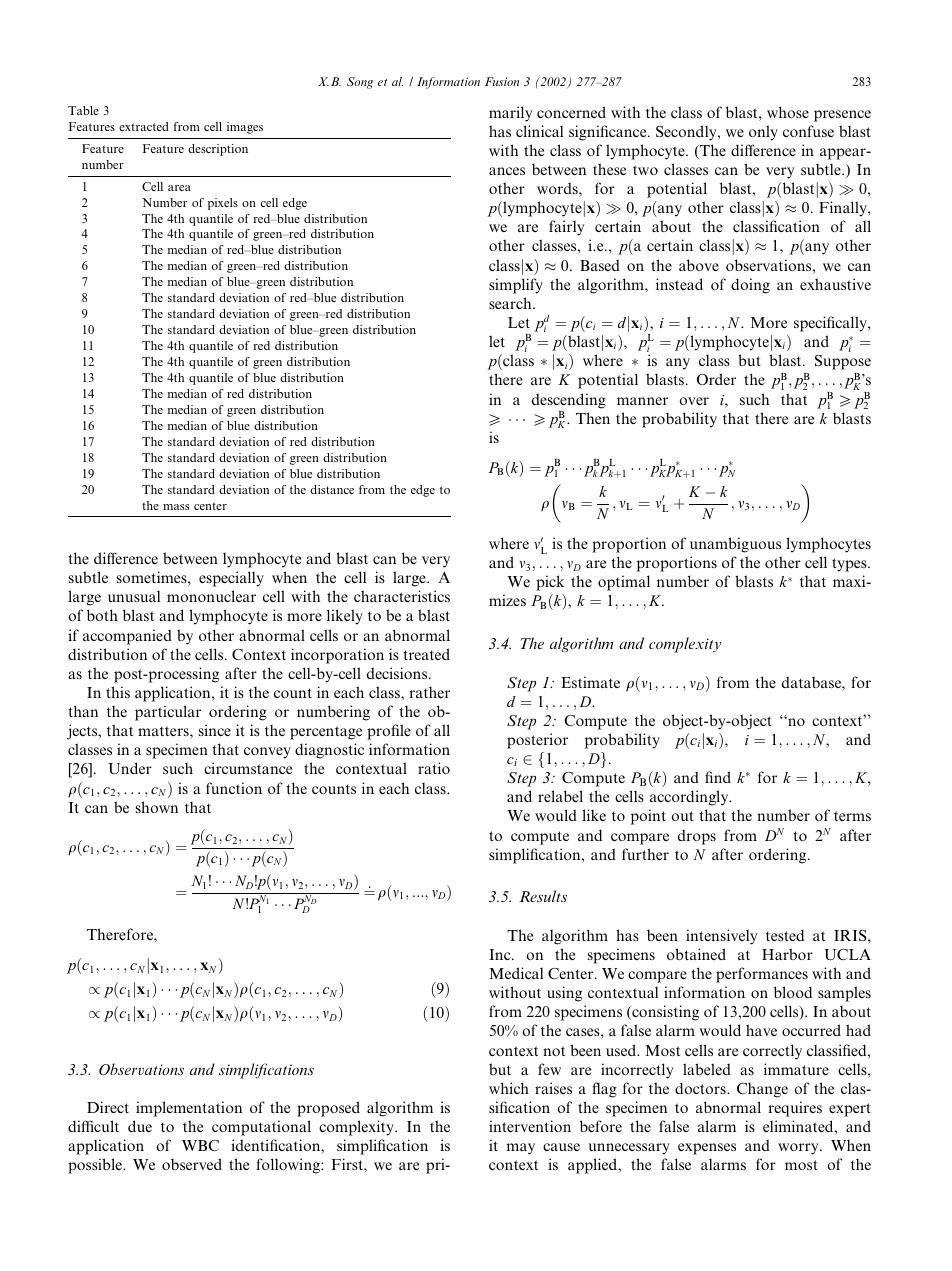  What do you see at coordinates (750, 286) in the image?
I see `doing` at bounding box center [750, 286].
